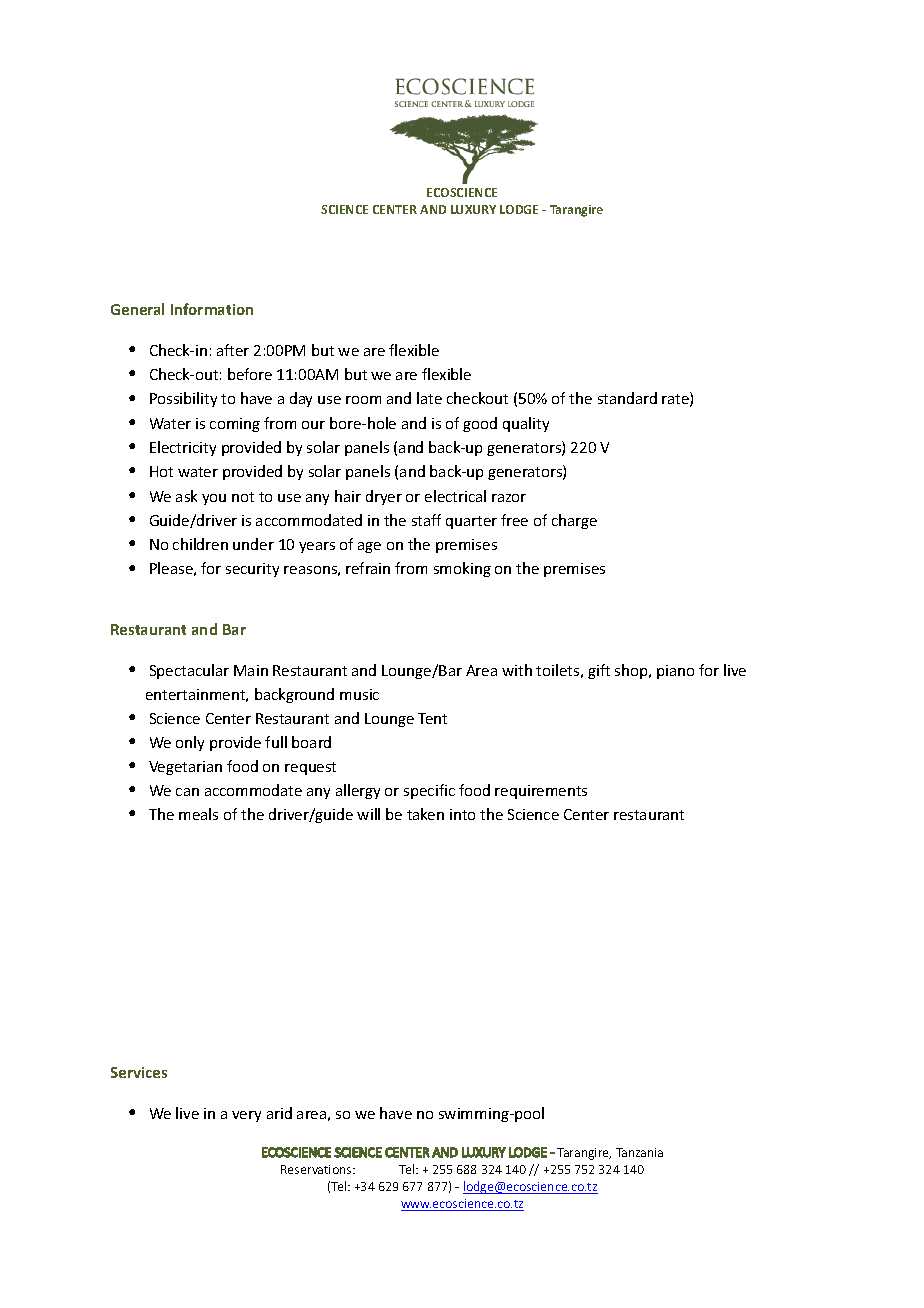 The height and width of the screenshot is (1308, 924). I want to click on children, so click(200, 544).
